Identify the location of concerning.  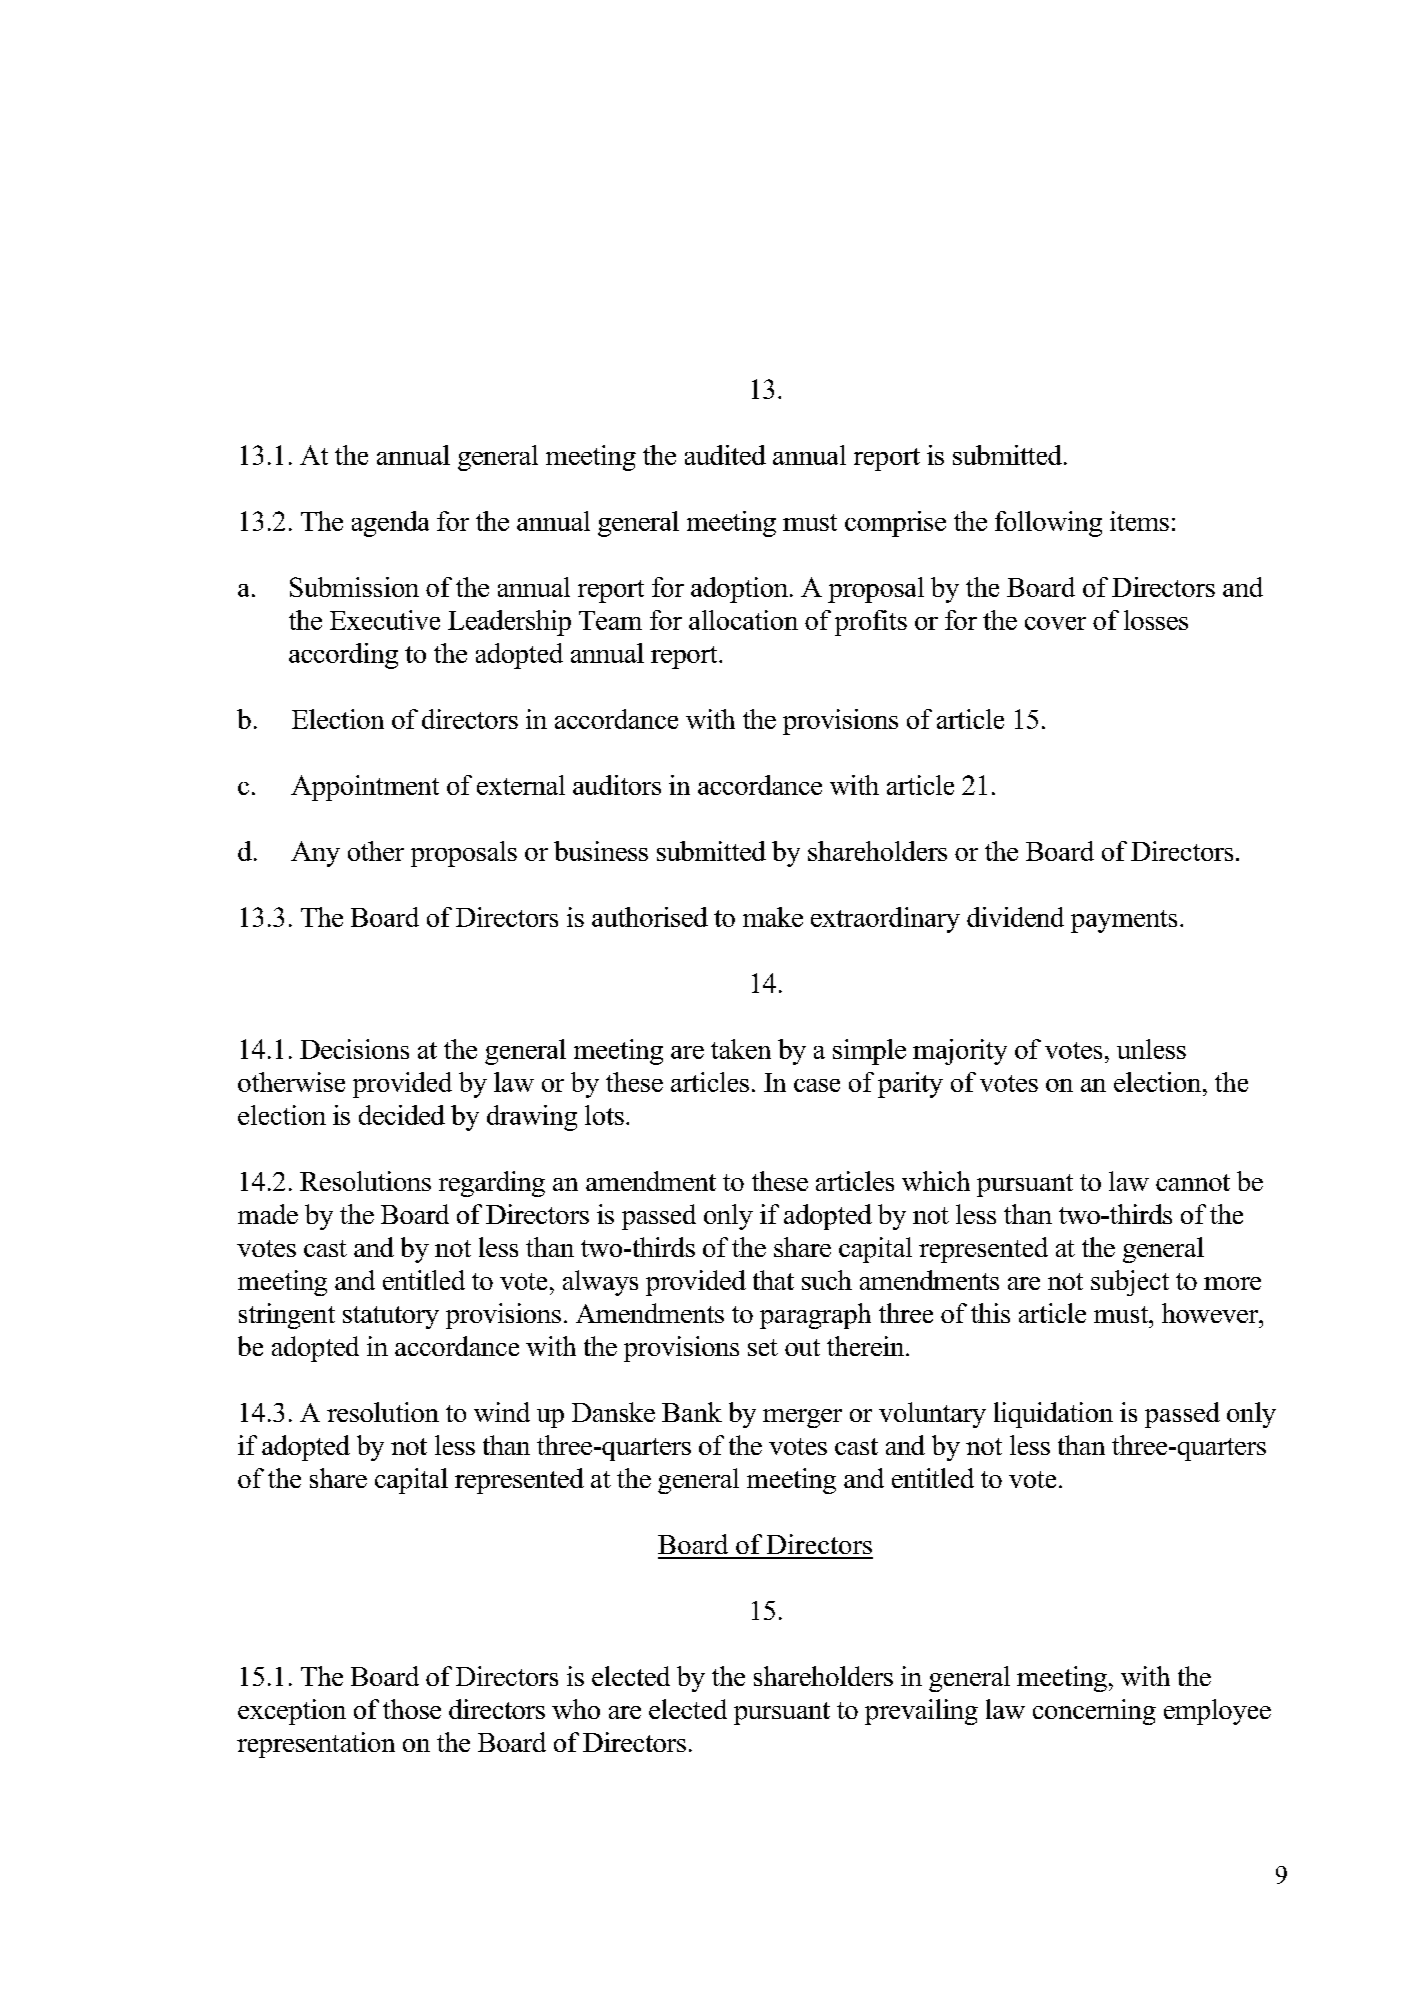
(1094, 1712).
